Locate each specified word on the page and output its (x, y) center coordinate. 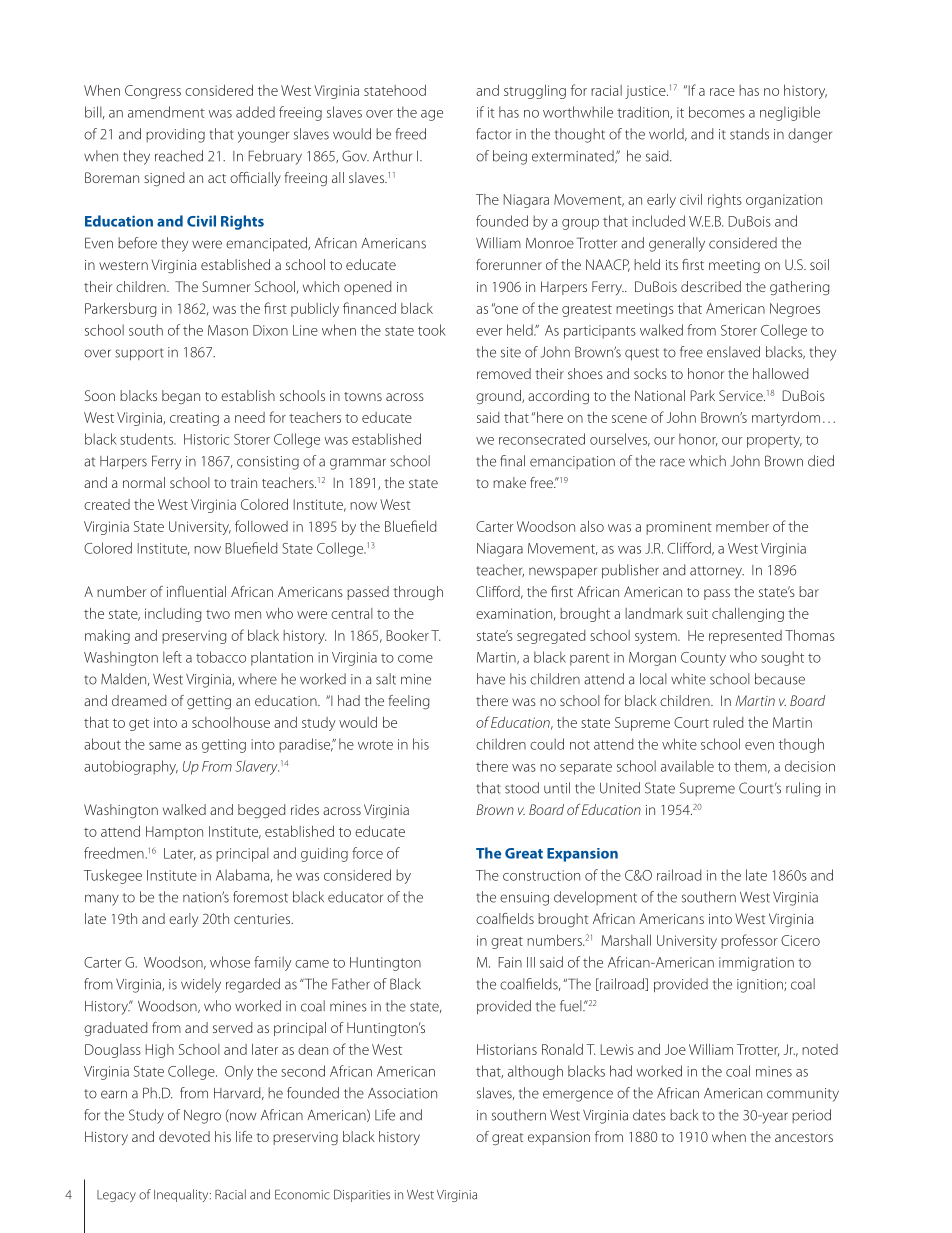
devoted (184, 1136)
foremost (260, 897)
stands (749, 134)
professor (749, 941)
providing (175, 135)
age (432, 115)
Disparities (362, 1195)
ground (499, 397)
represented (745, 637)
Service (742, 395)
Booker (408, 635)
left (172, 657)
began (181, 397)
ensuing (524, 899)
